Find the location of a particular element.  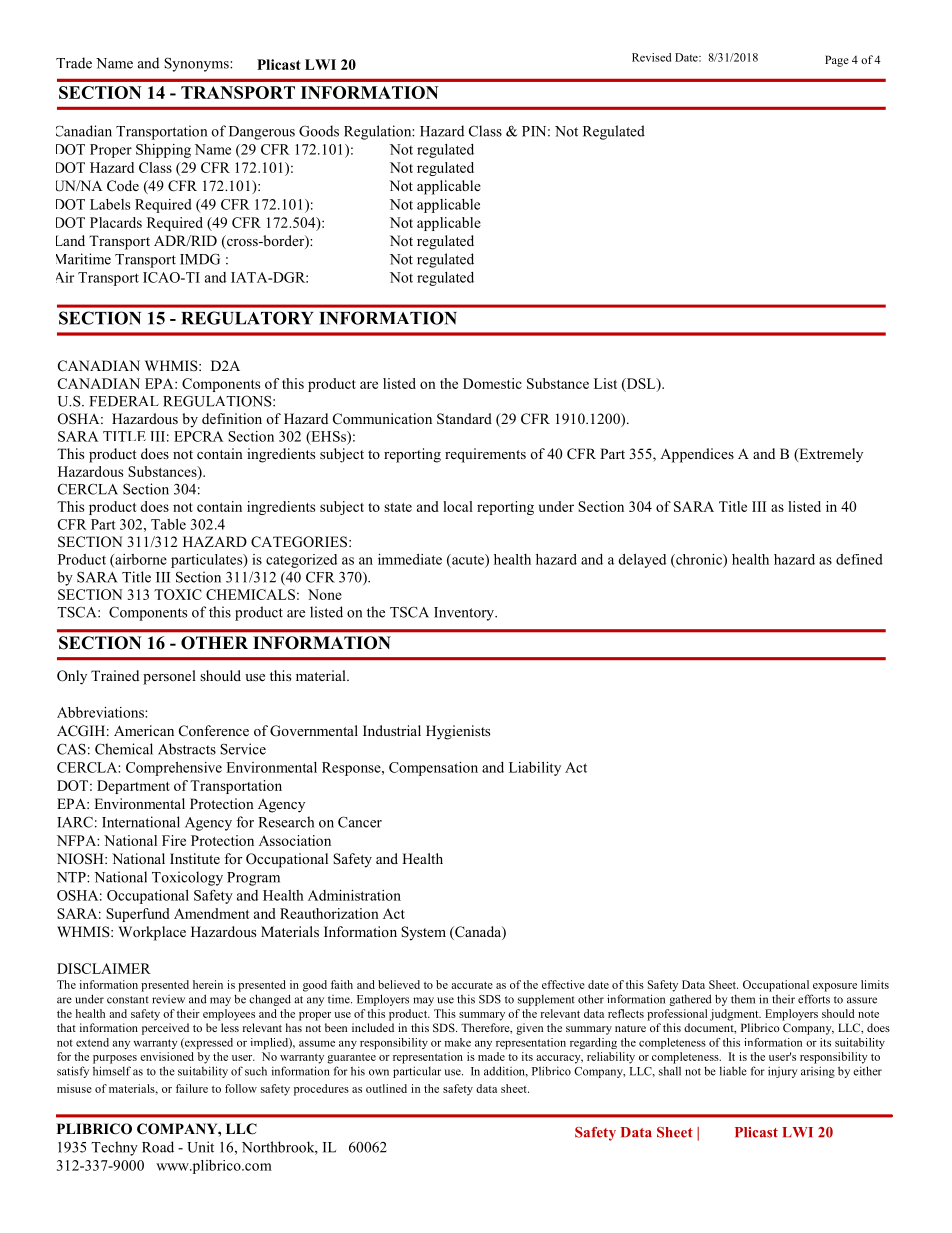

Inventory is located at coordinates (465, 614).
